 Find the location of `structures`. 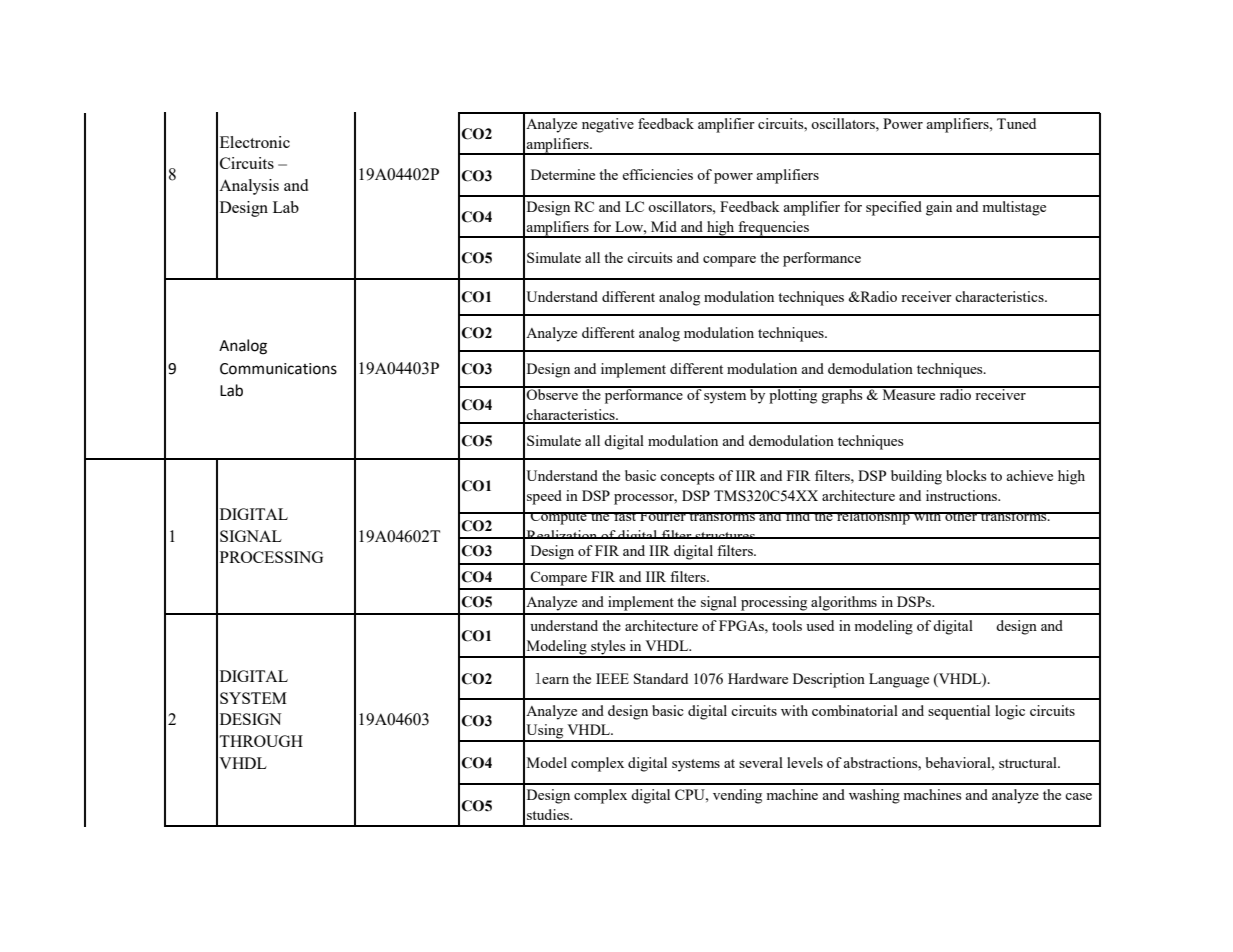

structures is located at coordinates (725, 535).
